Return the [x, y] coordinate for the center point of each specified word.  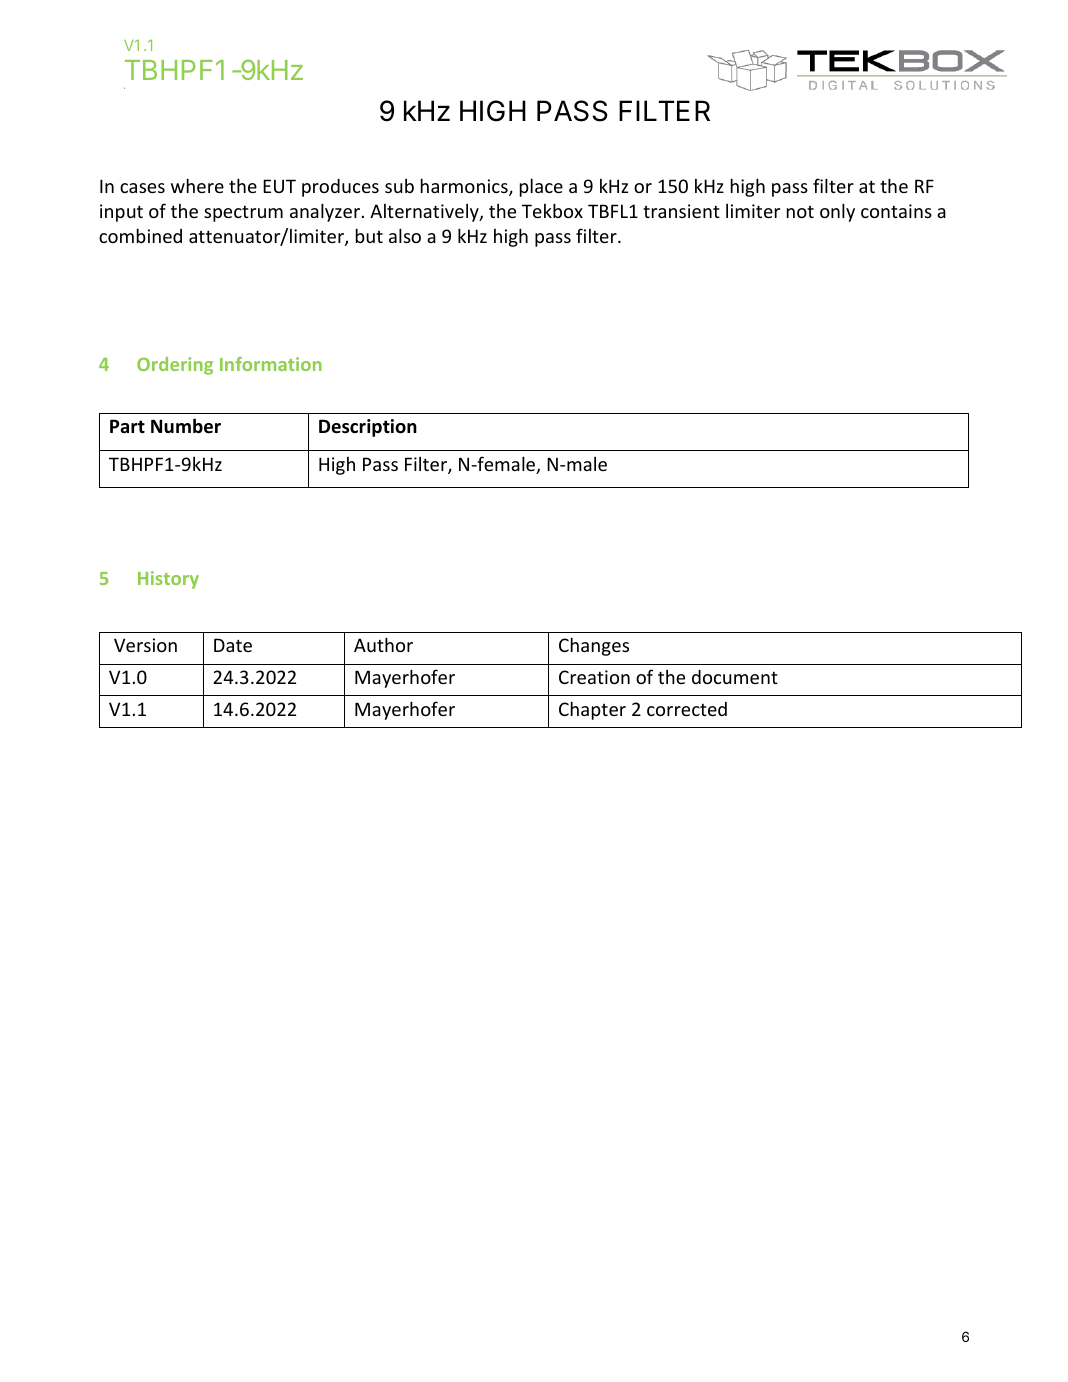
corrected [687, 709]
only [837, 212]
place [541, 187]
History [168, 580]
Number [186, 426]
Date [233, 645]
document [735, 677]
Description [368, 428]
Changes [594, 646]
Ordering [175, 366]
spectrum [243, 213]
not [800, 212]
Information [271, 364]
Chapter [592, 710]
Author [383, 644]
